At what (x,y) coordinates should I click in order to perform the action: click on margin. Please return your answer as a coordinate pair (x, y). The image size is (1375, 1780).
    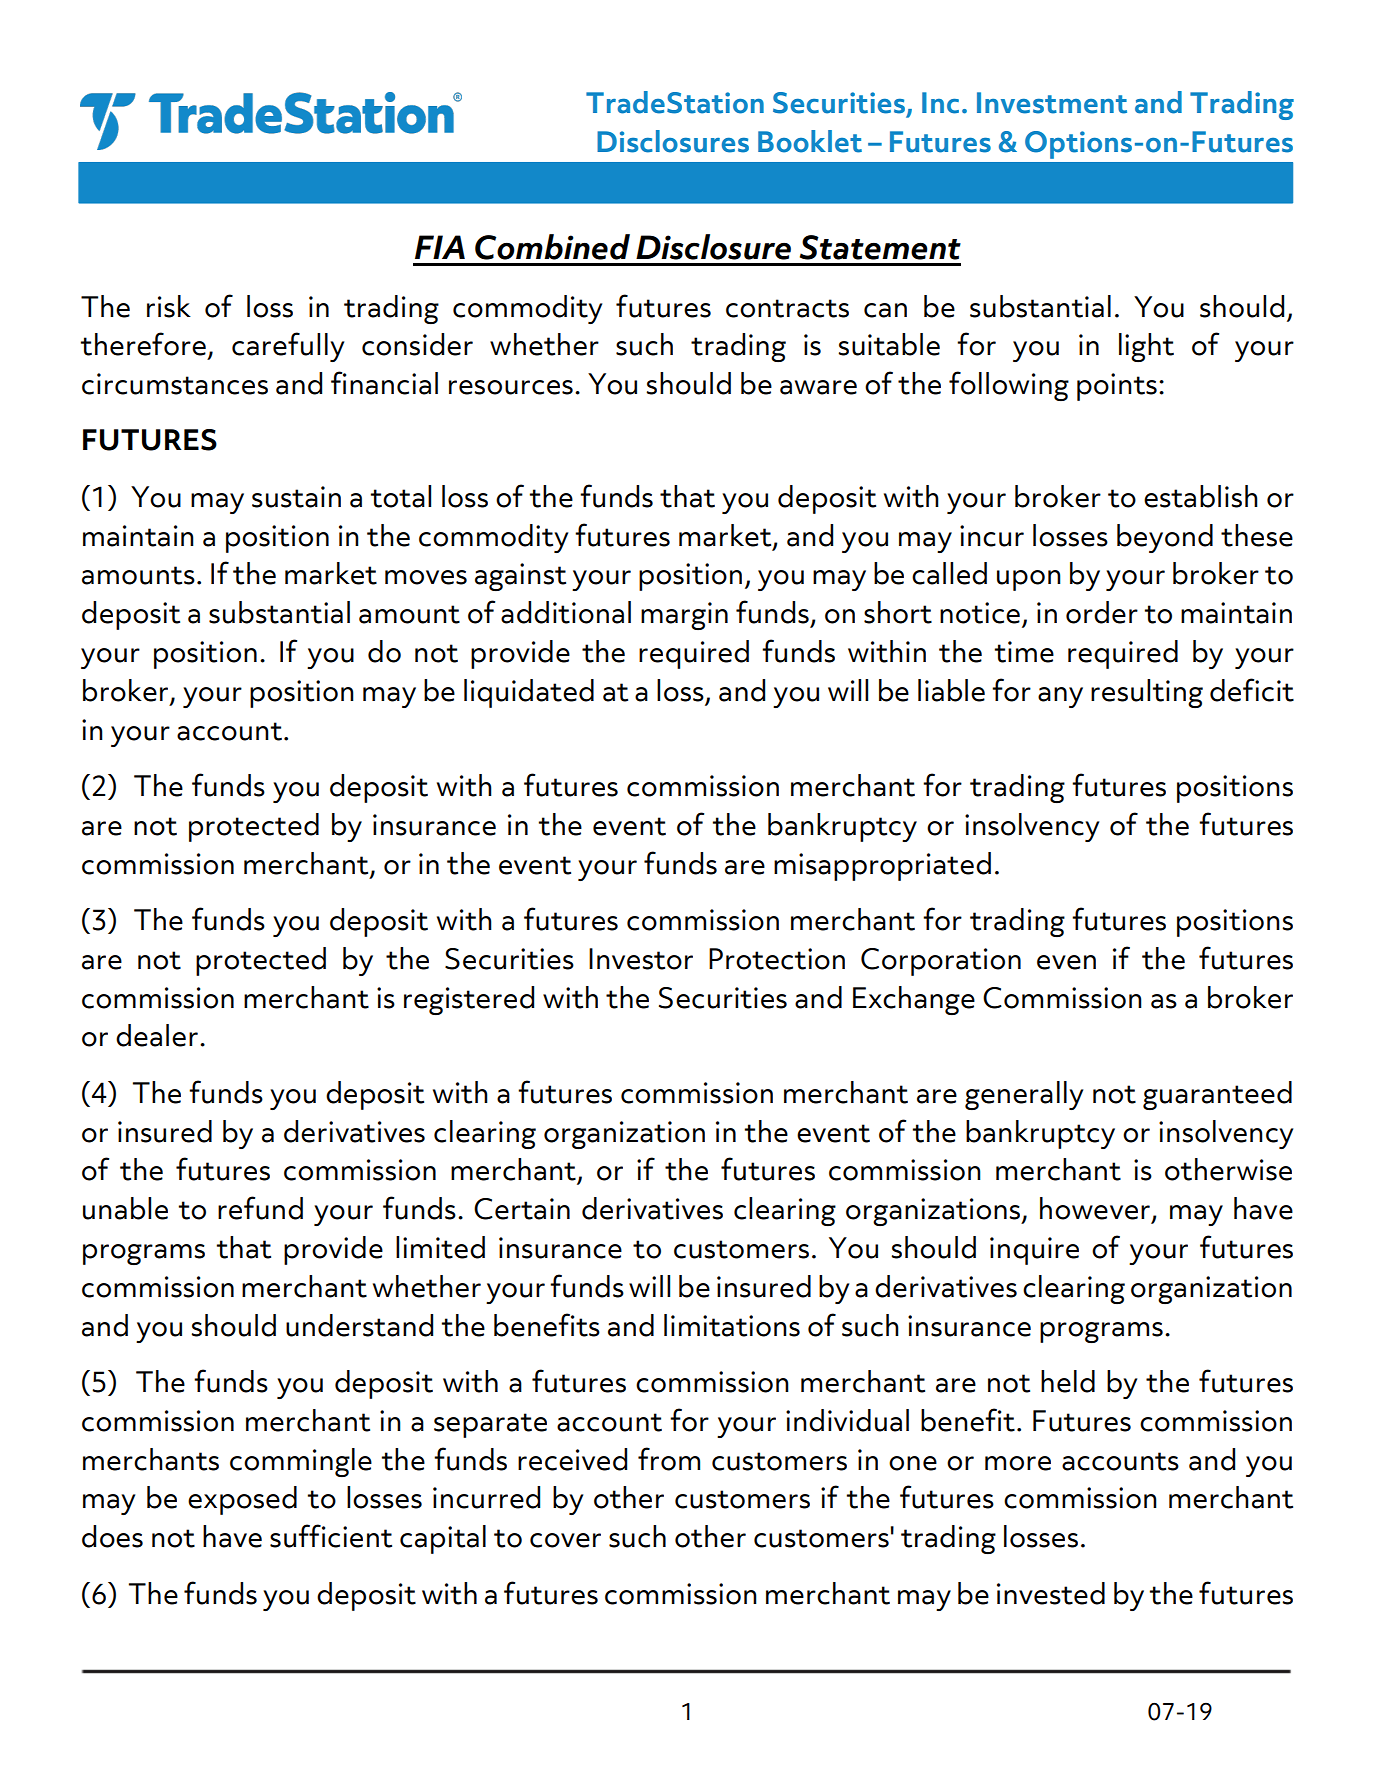
    Looking at the image, I should click on (684, 616).
